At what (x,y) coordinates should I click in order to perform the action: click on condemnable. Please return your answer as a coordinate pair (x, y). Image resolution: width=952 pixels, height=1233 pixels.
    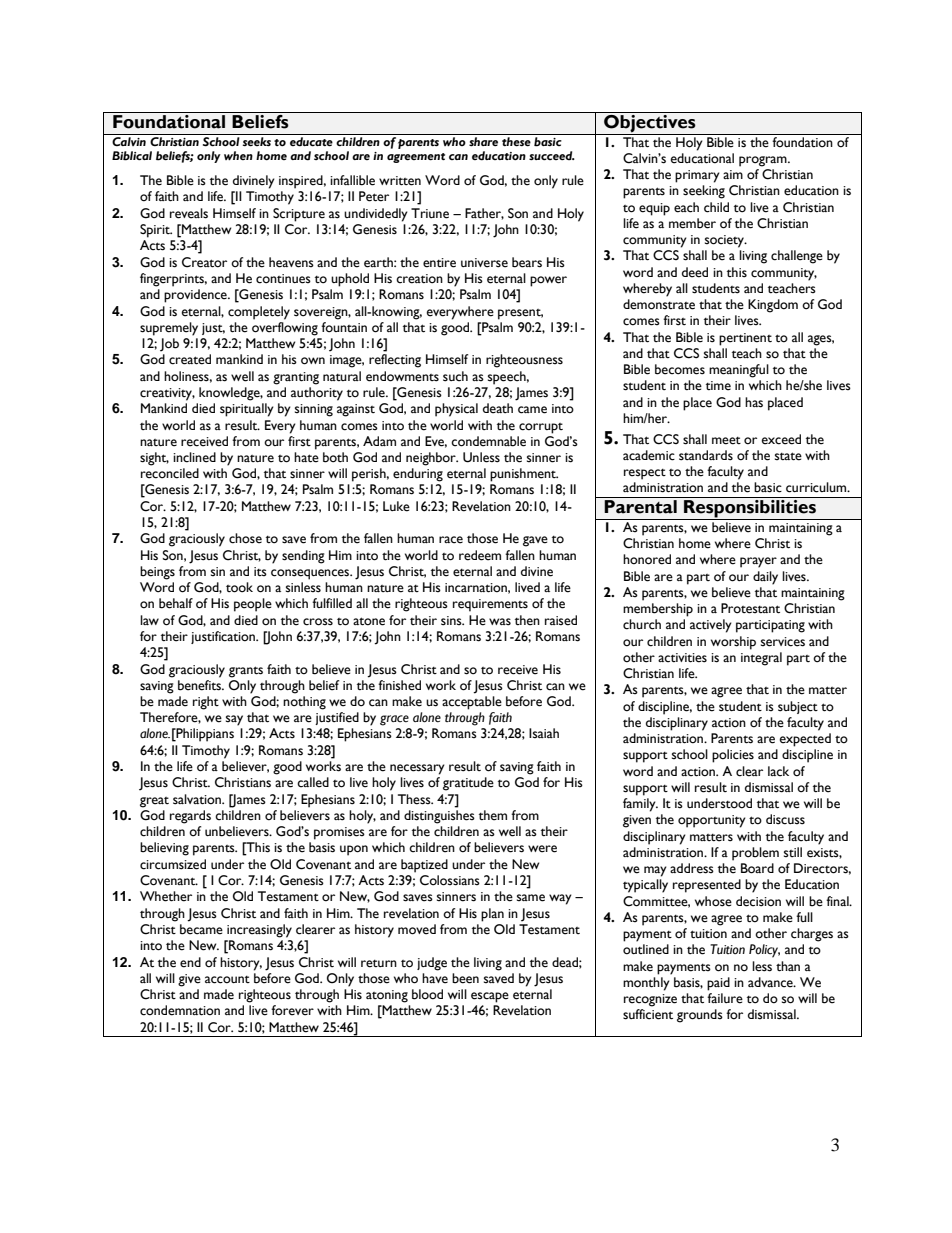
    Looking at the image, I should click on (488, 441).
